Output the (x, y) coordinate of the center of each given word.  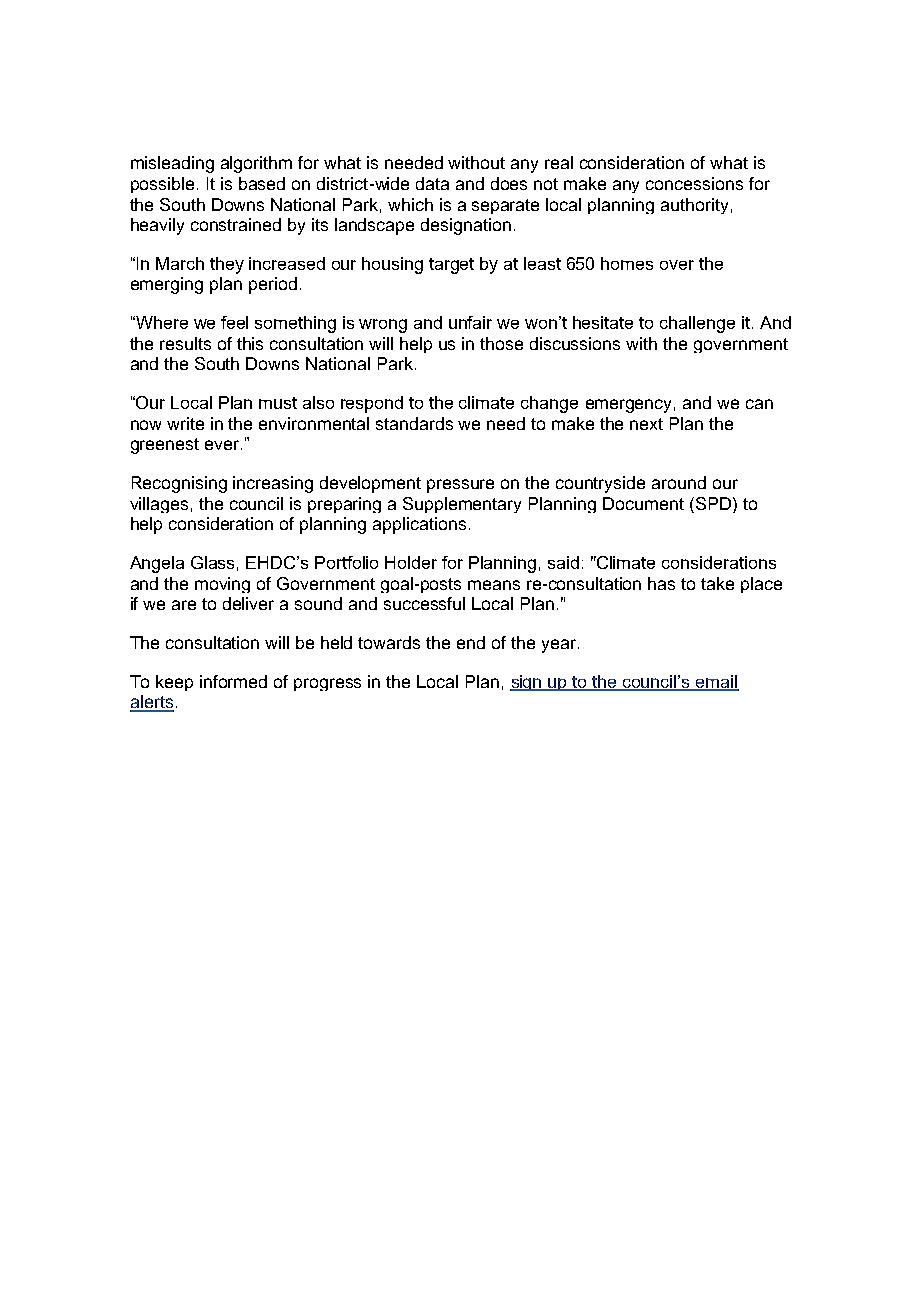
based (262, 183)
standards (414, 423)
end (471, 642)
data (432, 183)
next (646, 424)
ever (223, 445)
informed (233, 681)
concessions (694, 183)
